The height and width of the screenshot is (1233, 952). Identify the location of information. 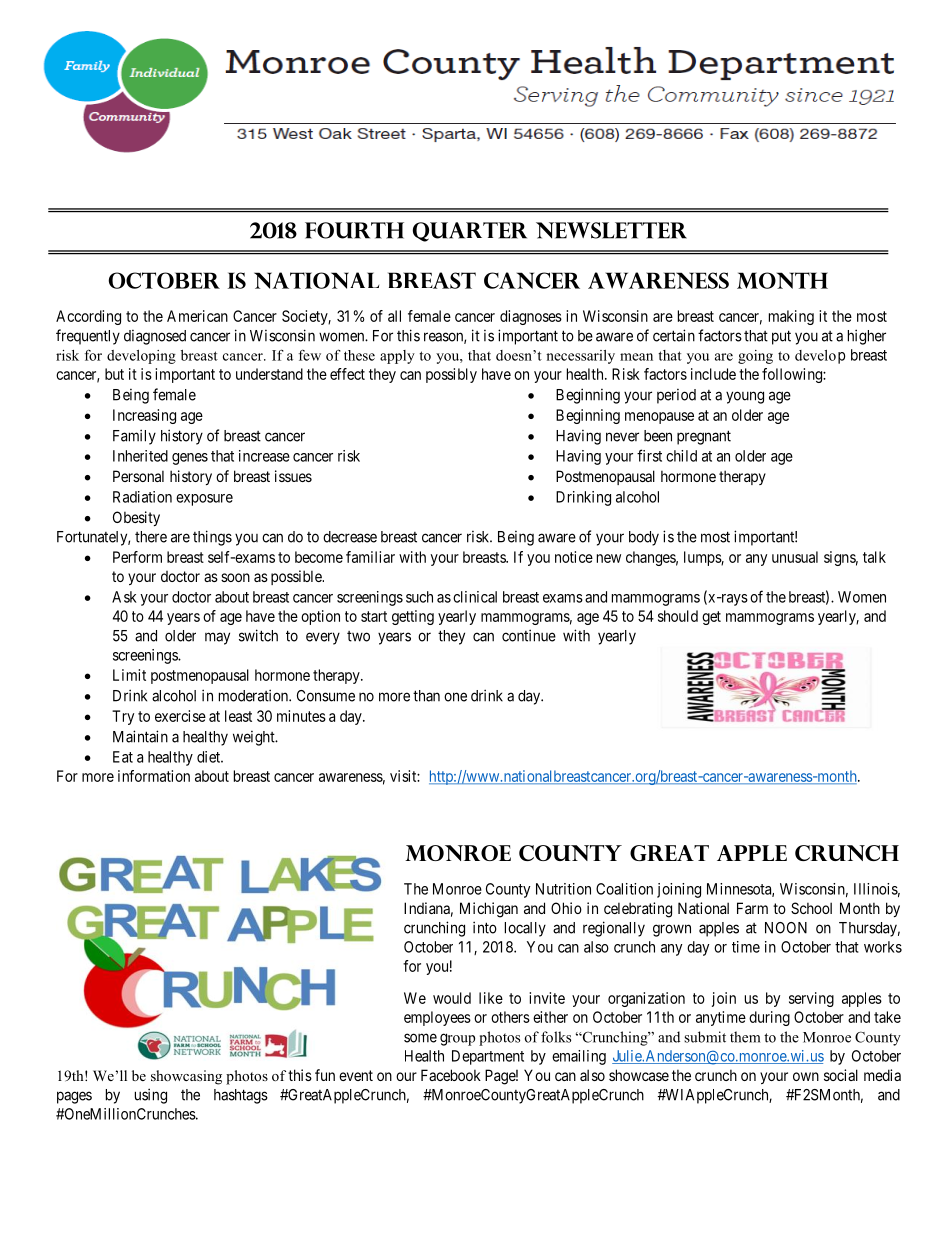
(154, 776).
